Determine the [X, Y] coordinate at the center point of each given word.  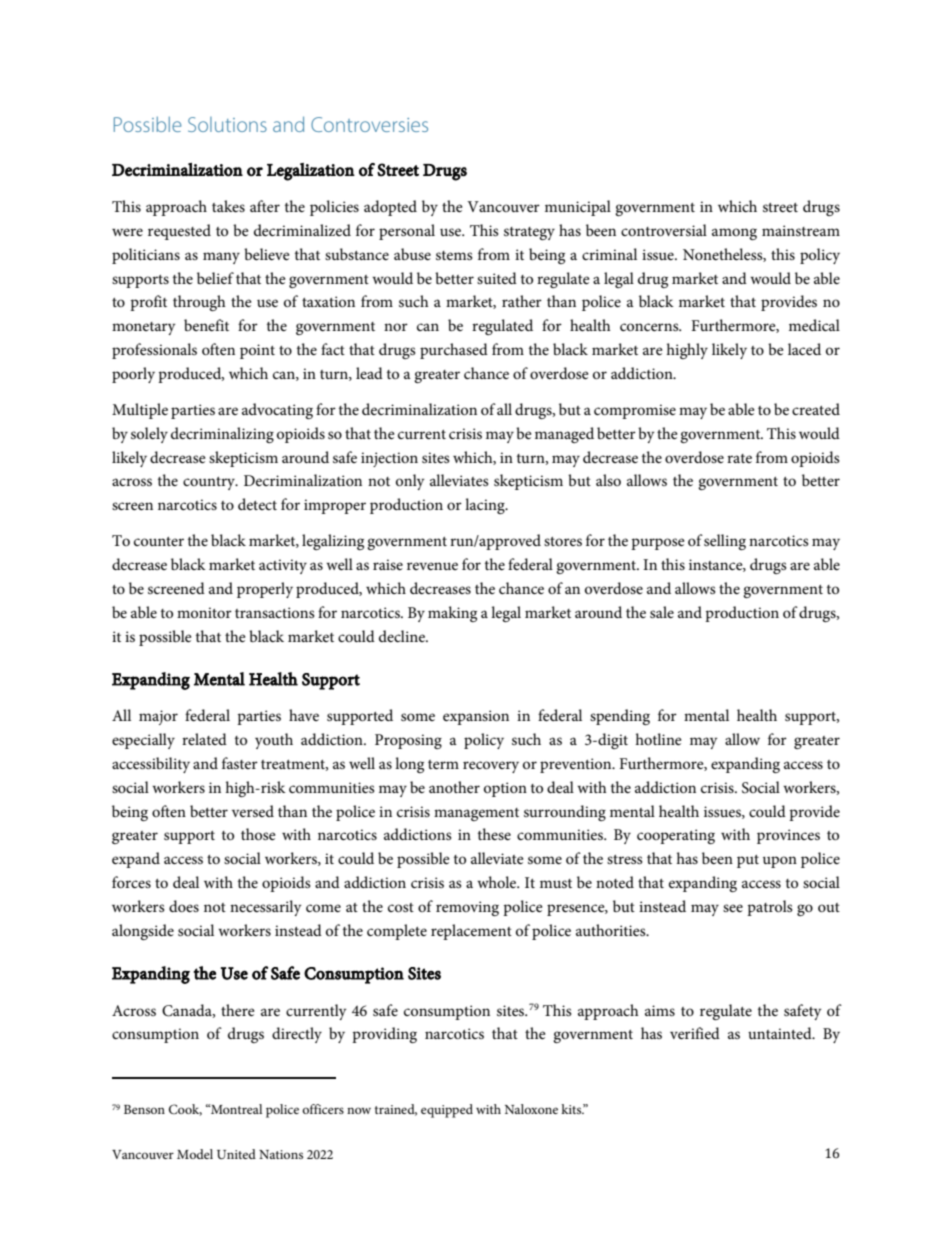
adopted [390, 208]
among [734, 234]
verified [695, 1033]
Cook [185, 1110]
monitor [204, 612]
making [452, 614]
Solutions [227, 124]
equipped [447, 1111]
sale [662, 612]
